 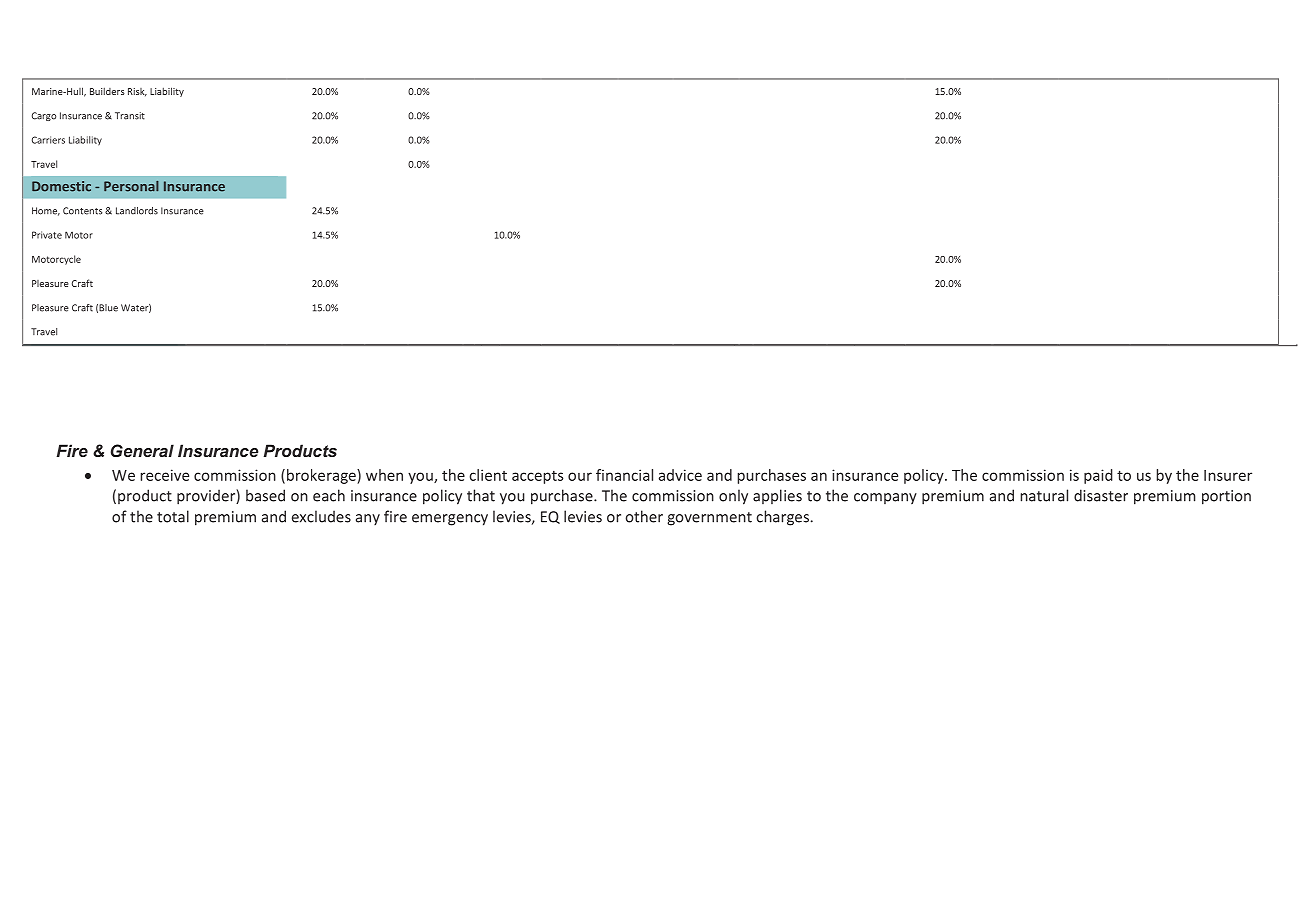 I want to click on Builders, so click(x=107, y=91).
